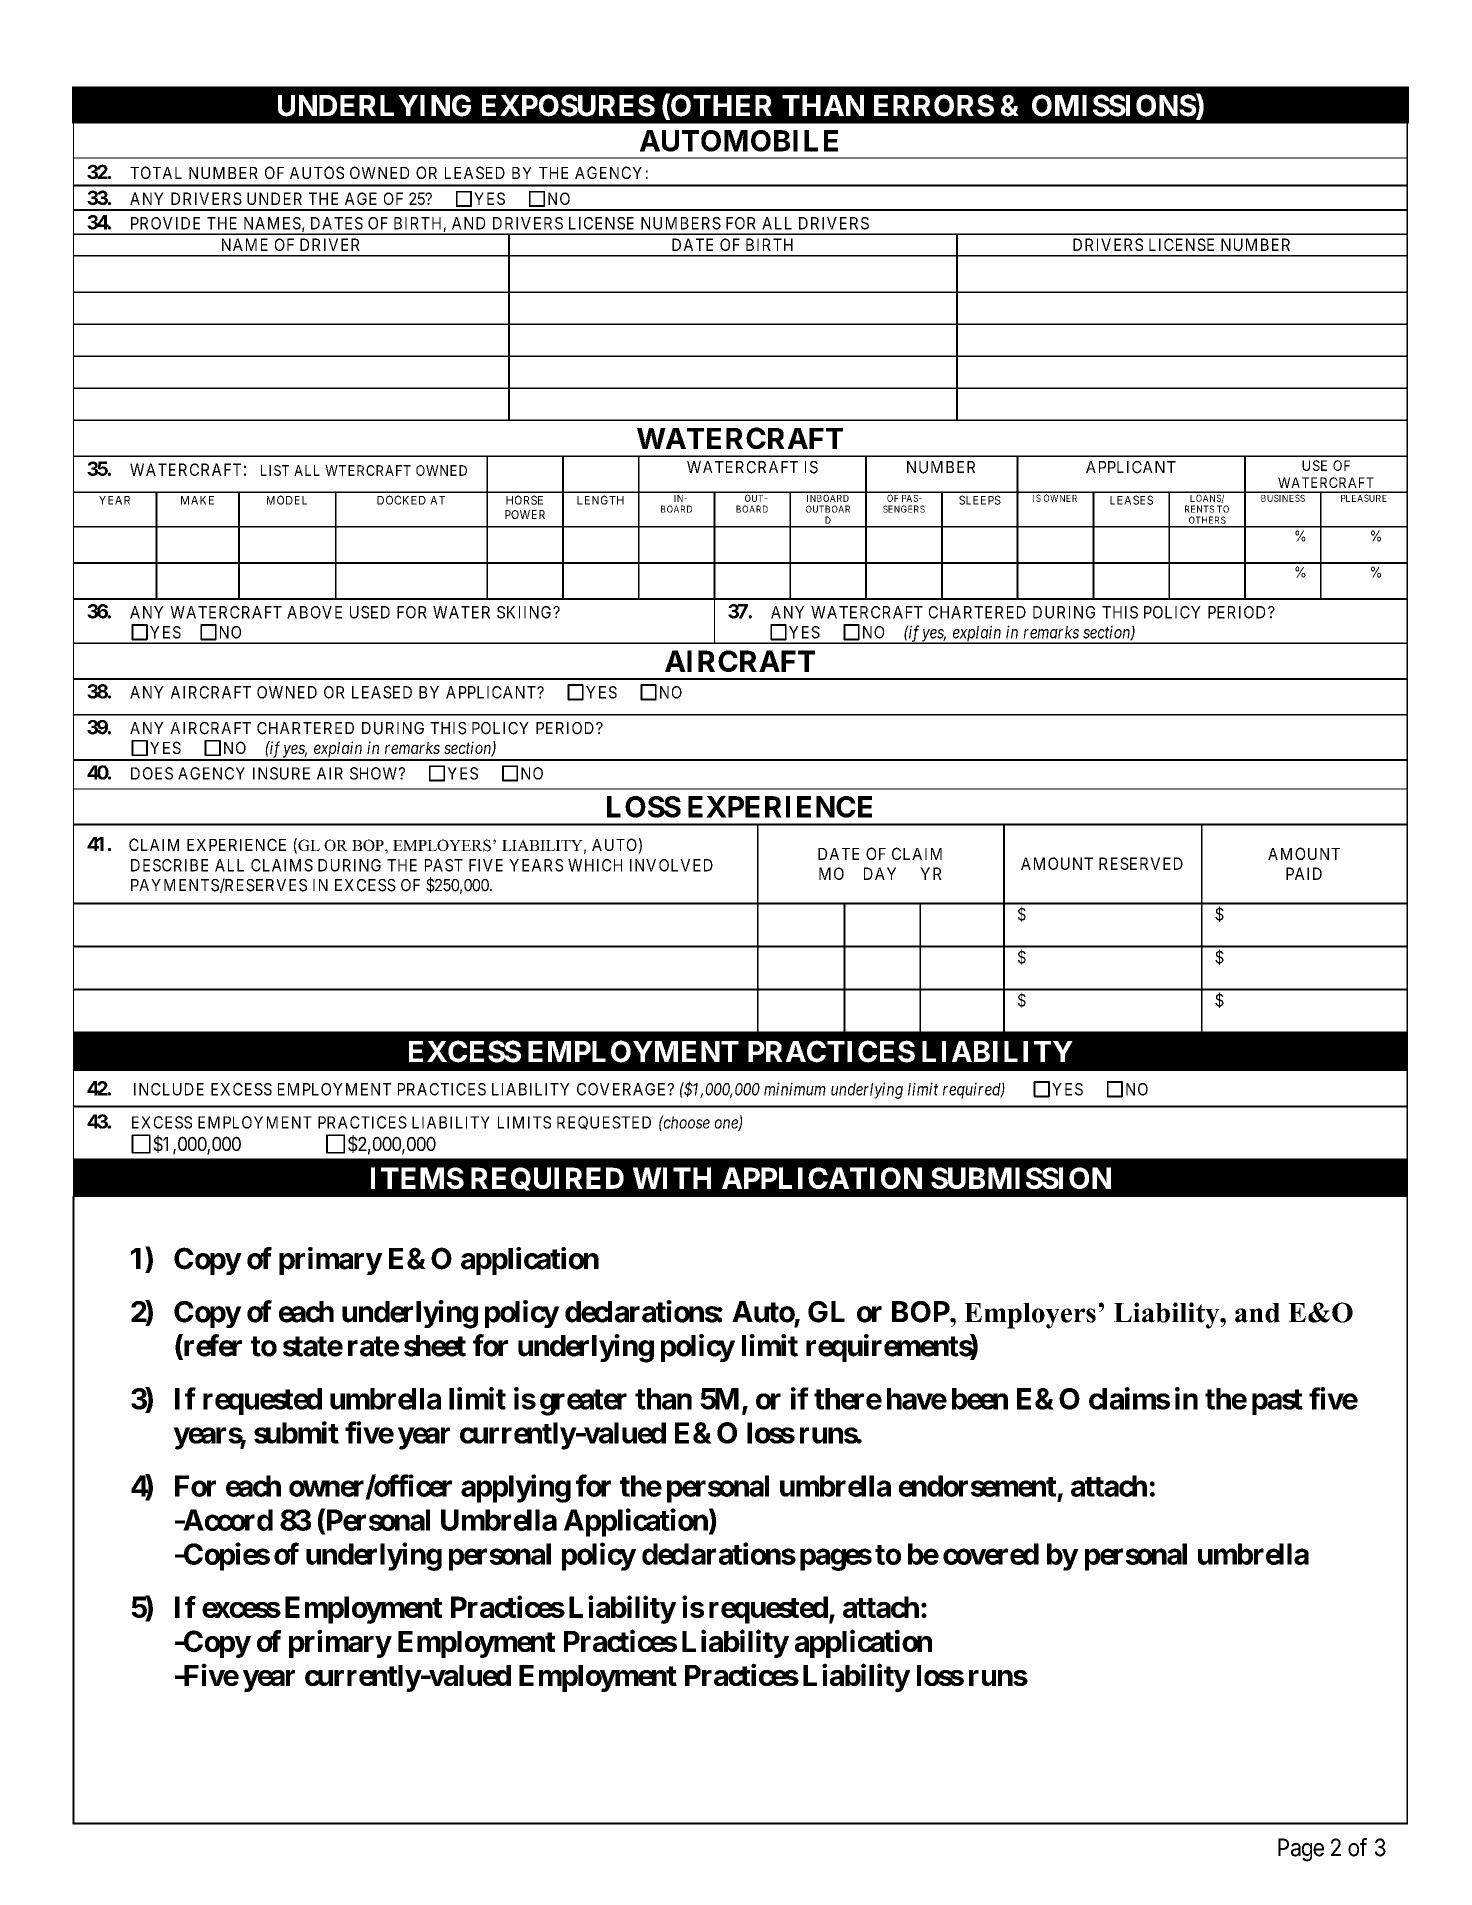  Describe the element at coordinates (672, 1178) in the screenshot. I see `WITH` at that location.
